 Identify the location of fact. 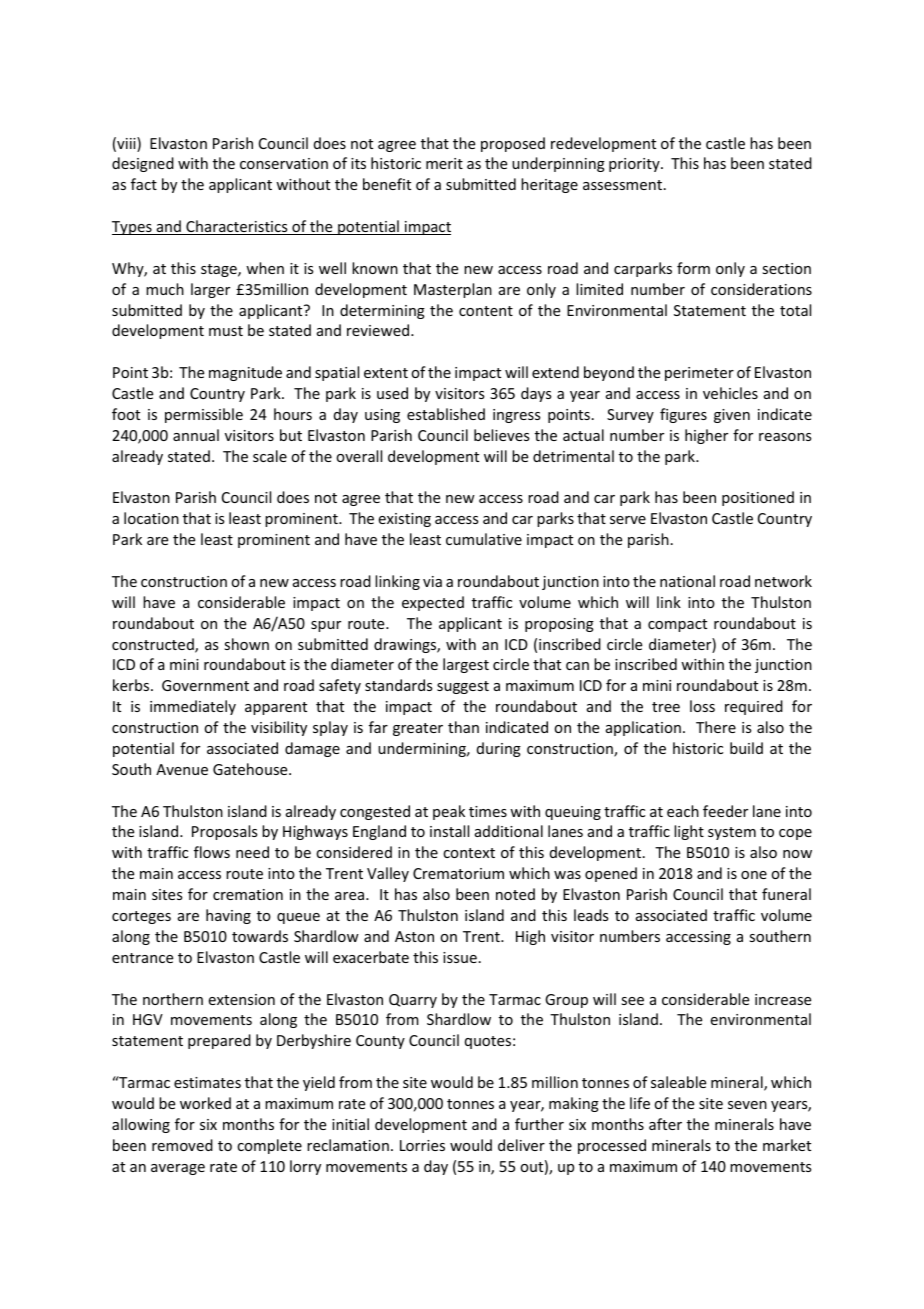
(144, 184).
